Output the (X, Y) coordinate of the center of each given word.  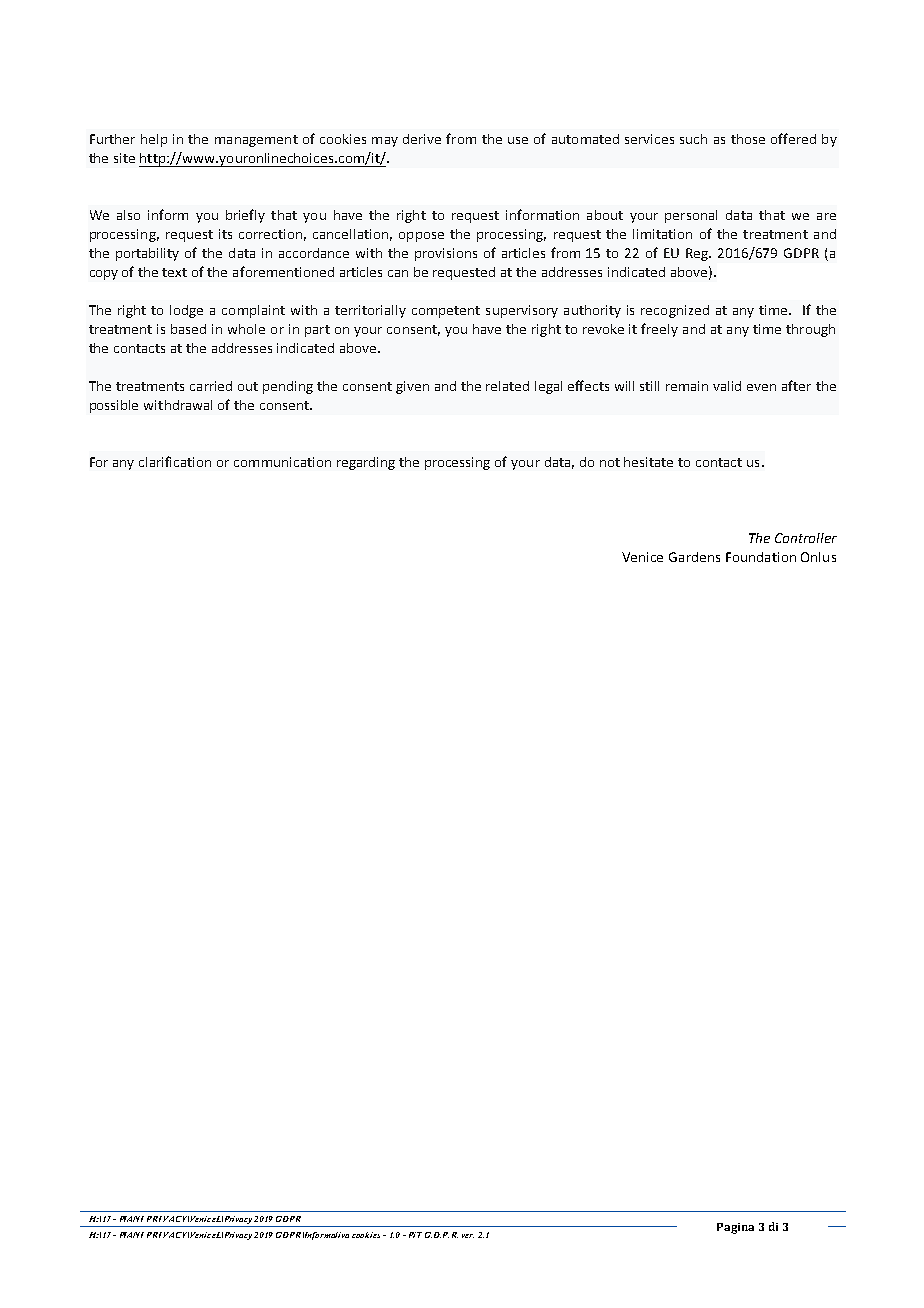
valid (727, 386)
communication (282, 462)
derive (422, 139)
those (748, 139)
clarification (175, 461)
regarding (366, 463)
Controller (806, 538)
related (507, 386)
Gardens (694, 557)
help (154, 140)
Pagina (735, 1228)
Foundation (761, 557)
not (610, 462)
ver (468, 1236)
